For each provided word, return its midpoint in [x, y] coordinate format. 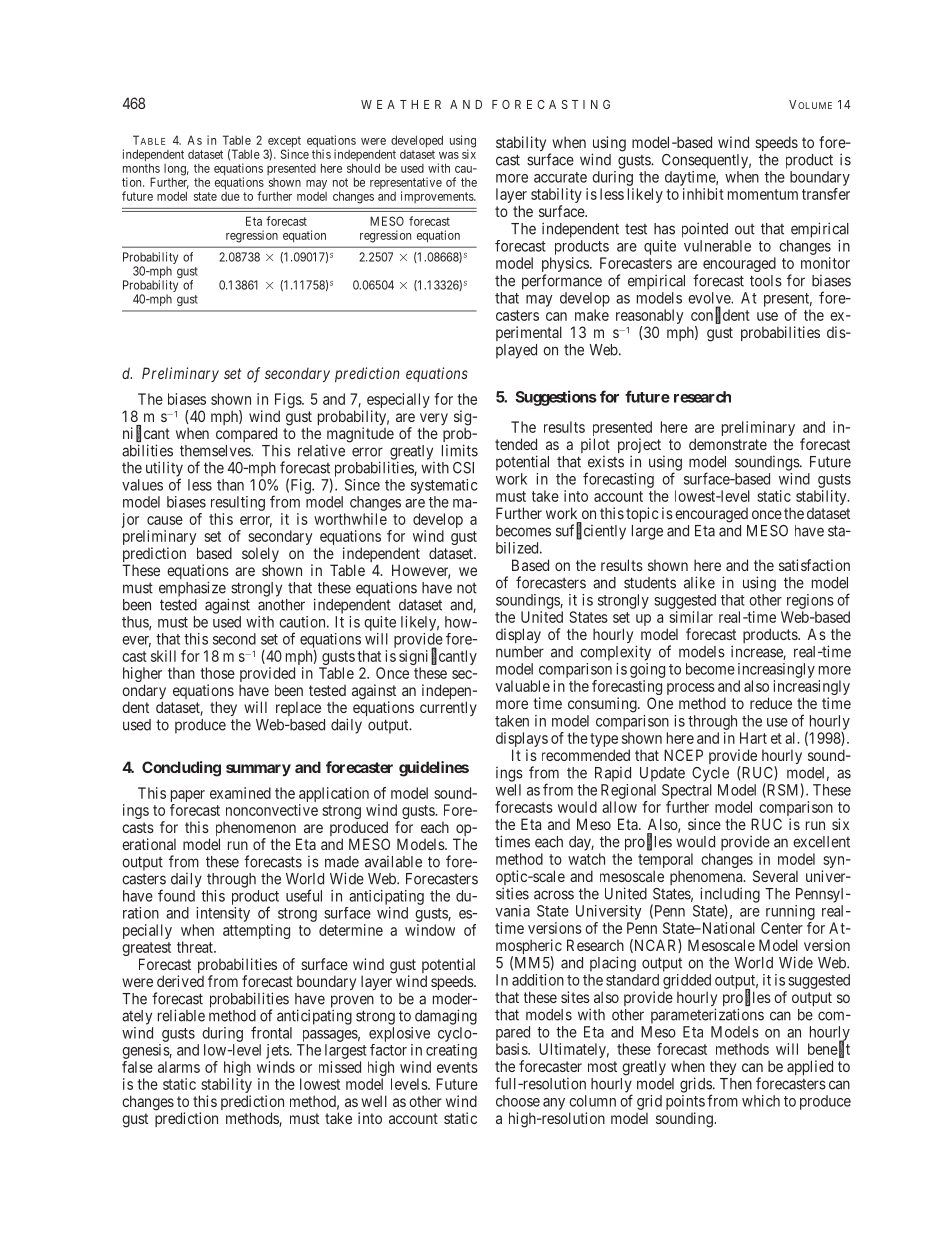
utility [164, 470]
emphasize [192, 589]
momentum [763, 194]
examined [240, 793]
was [449, 155]
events [457, 1067]
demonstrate [728, 444]
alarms [179, 1067]
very [434, 420]
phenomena [707, 879]
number [520, 652]
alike [699, 582]
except [283, 143]
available [393, 861]
